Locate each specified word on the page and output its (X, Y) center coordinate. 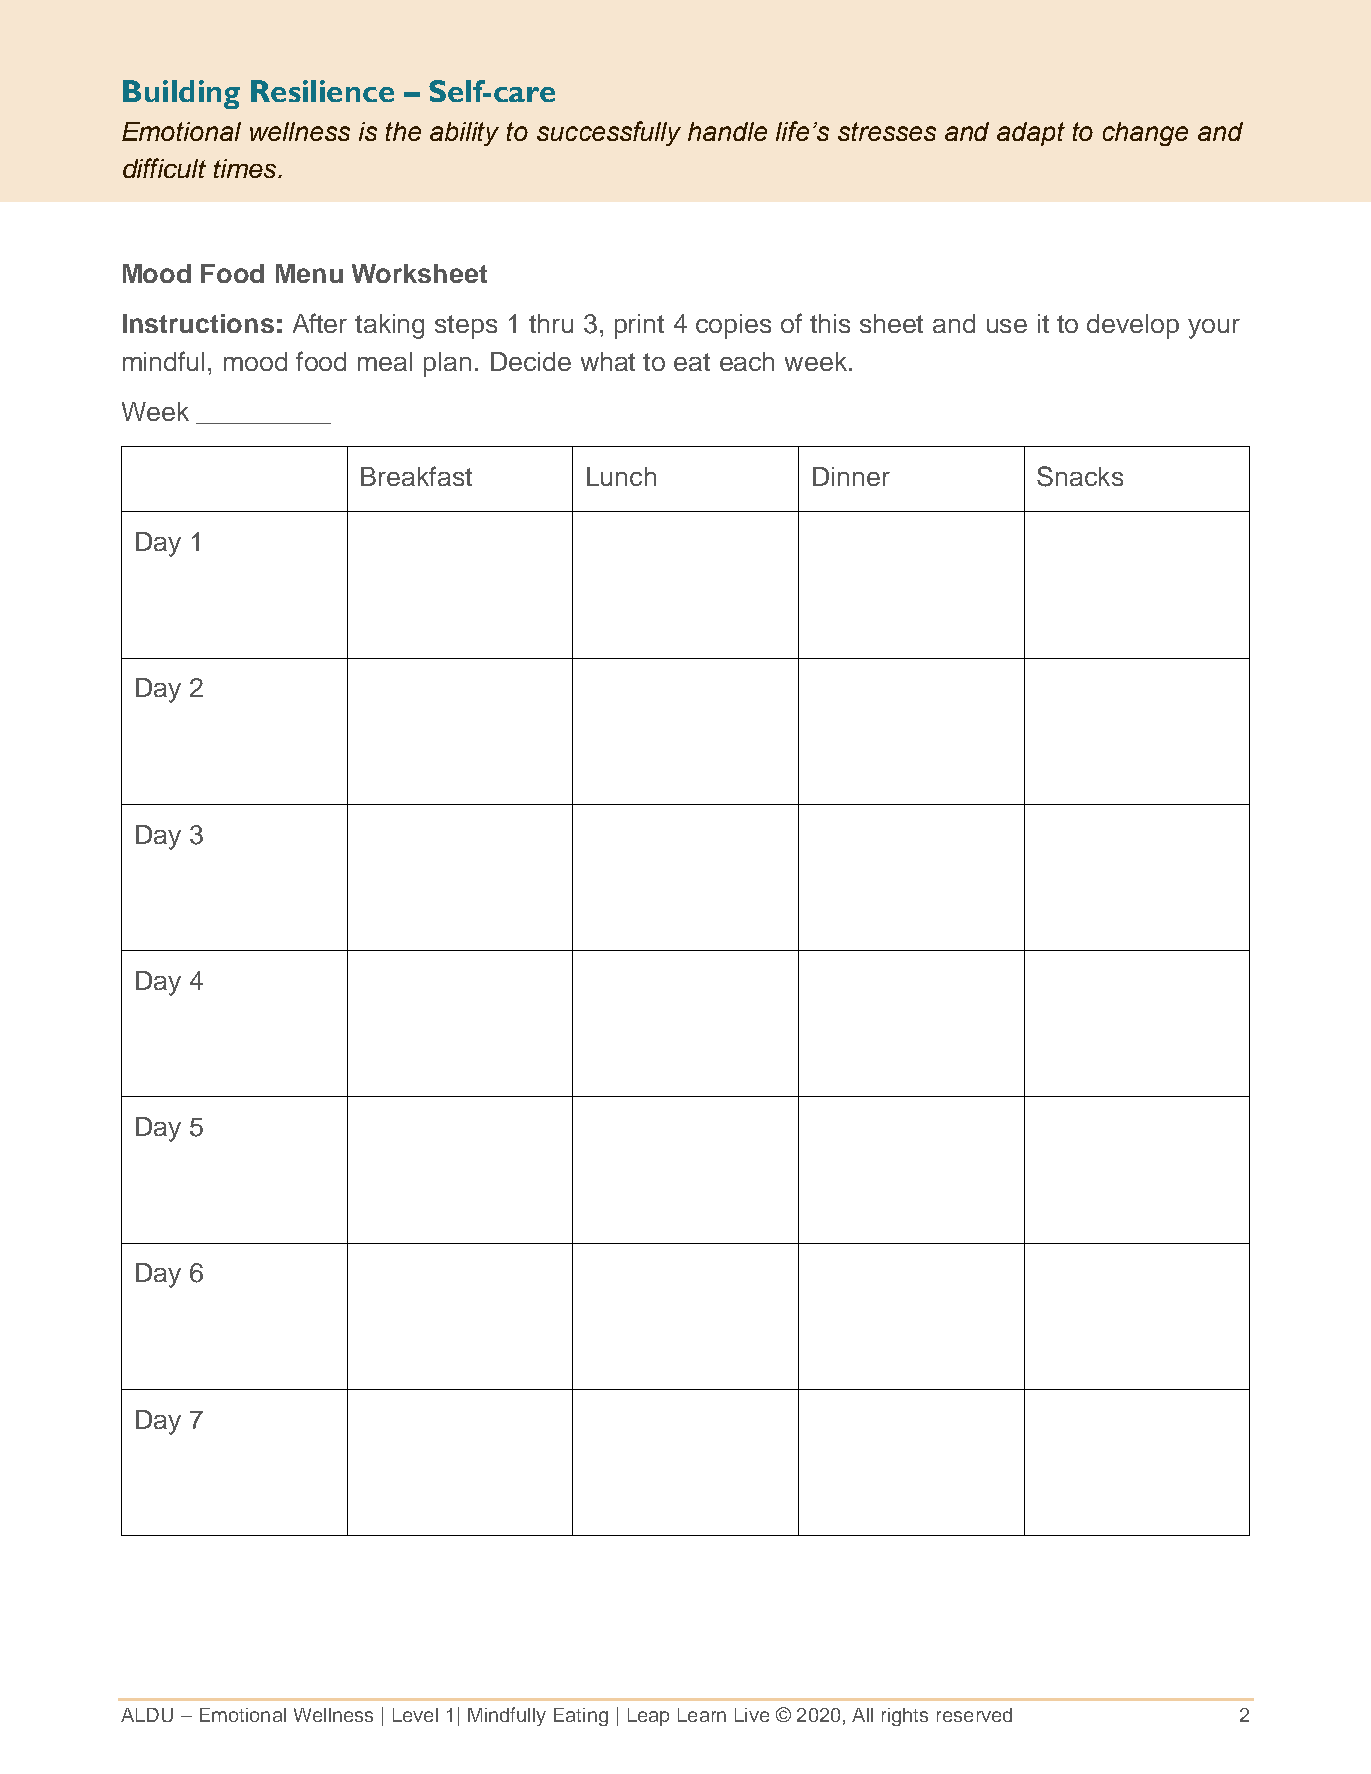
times (246, 168)
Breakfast (416, 476)
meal (385, 361)
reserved (974, 1715)
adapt (1031, 134)
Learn (702, 1715)
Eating (581, 1717)
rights (905, 1717)
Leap (648, 1717)
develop (1133, 326)
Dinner (851, 476)
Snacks (1080, 476)
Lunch (621, 476)
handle (727, 131)
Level (415, 1715)
